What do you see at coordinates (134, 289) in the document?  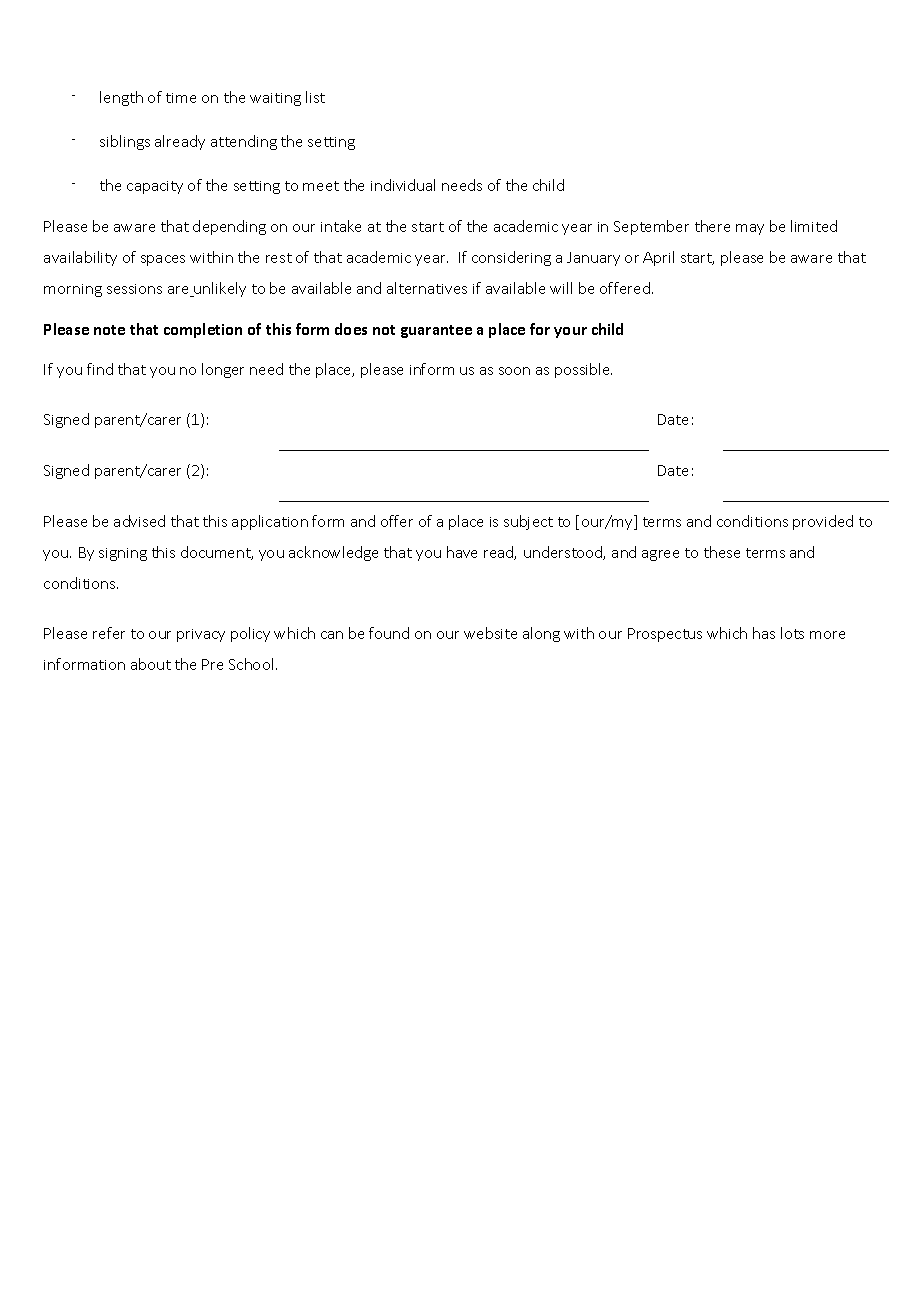 I see `sessions` at bounding box center [134, 289].
